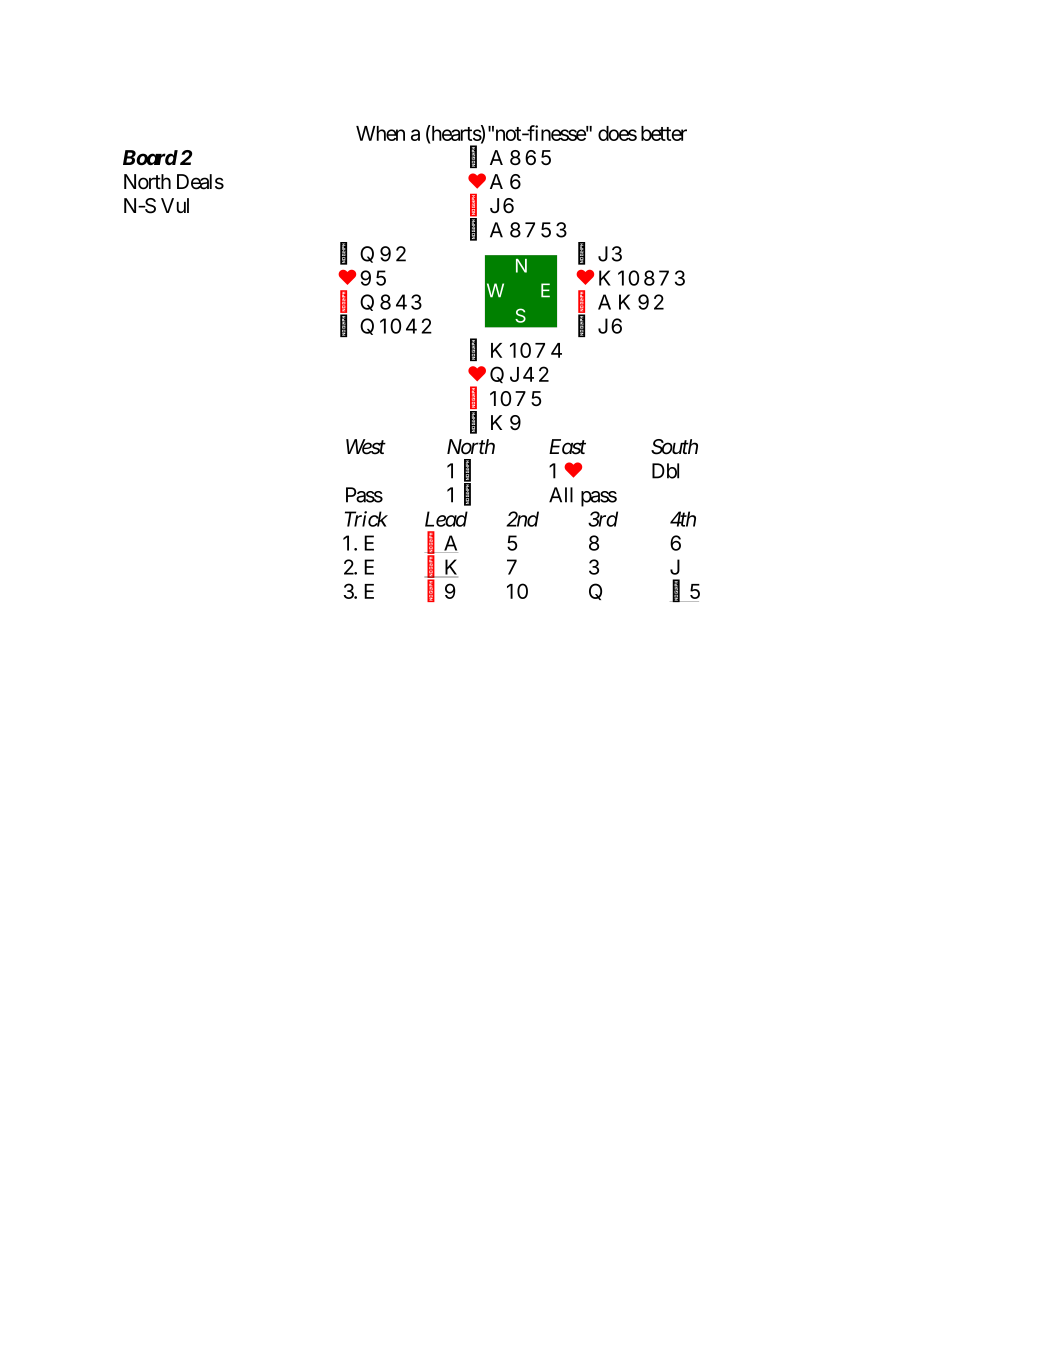 The width and height of the screenshot is (1042, 1348). I want to click on East, so click(567, 447).
